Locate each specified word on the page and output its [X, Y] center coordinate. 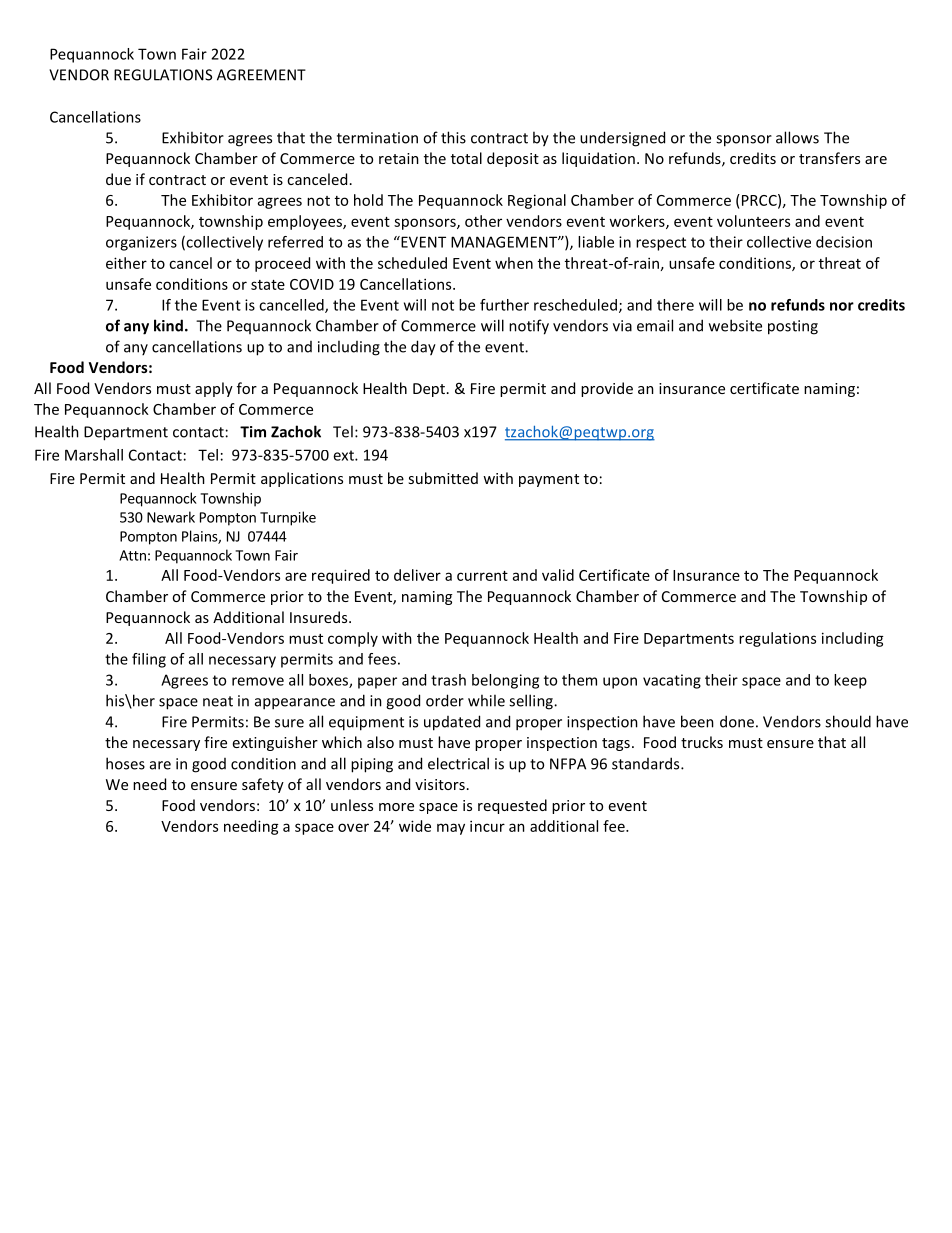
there [675, 305]
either [126, 263]
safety [263, 785]
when [514, 263]
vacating [672, 681]
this [453, 137]
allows [797, 137]
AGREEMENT [261, 75]
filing [149, 660]
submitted [443, 478]
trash [448, 680]
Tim [253, 432]
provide [607, 389]
